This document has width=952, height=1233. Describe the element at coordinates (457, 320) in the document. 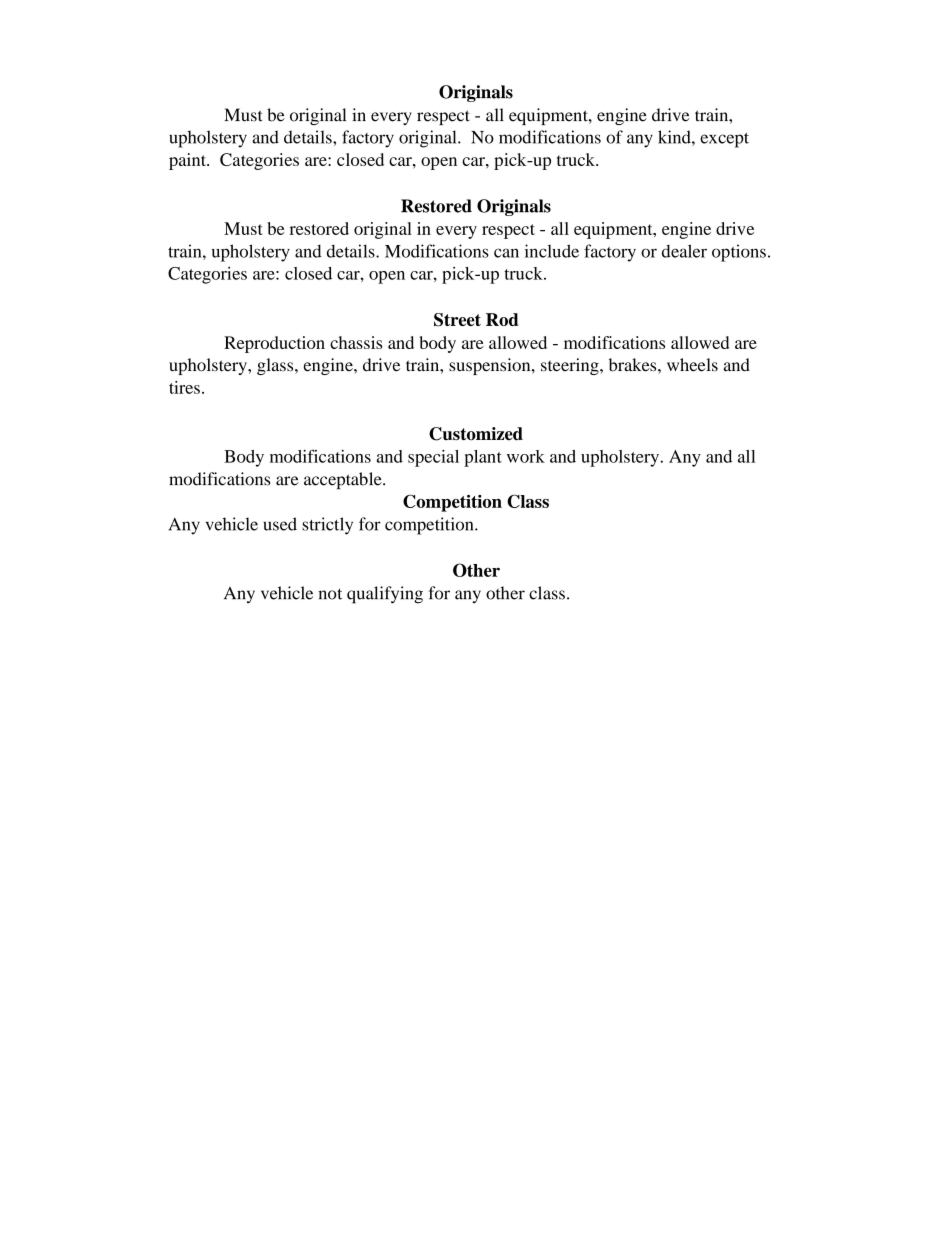

I see `Street` at that location.
